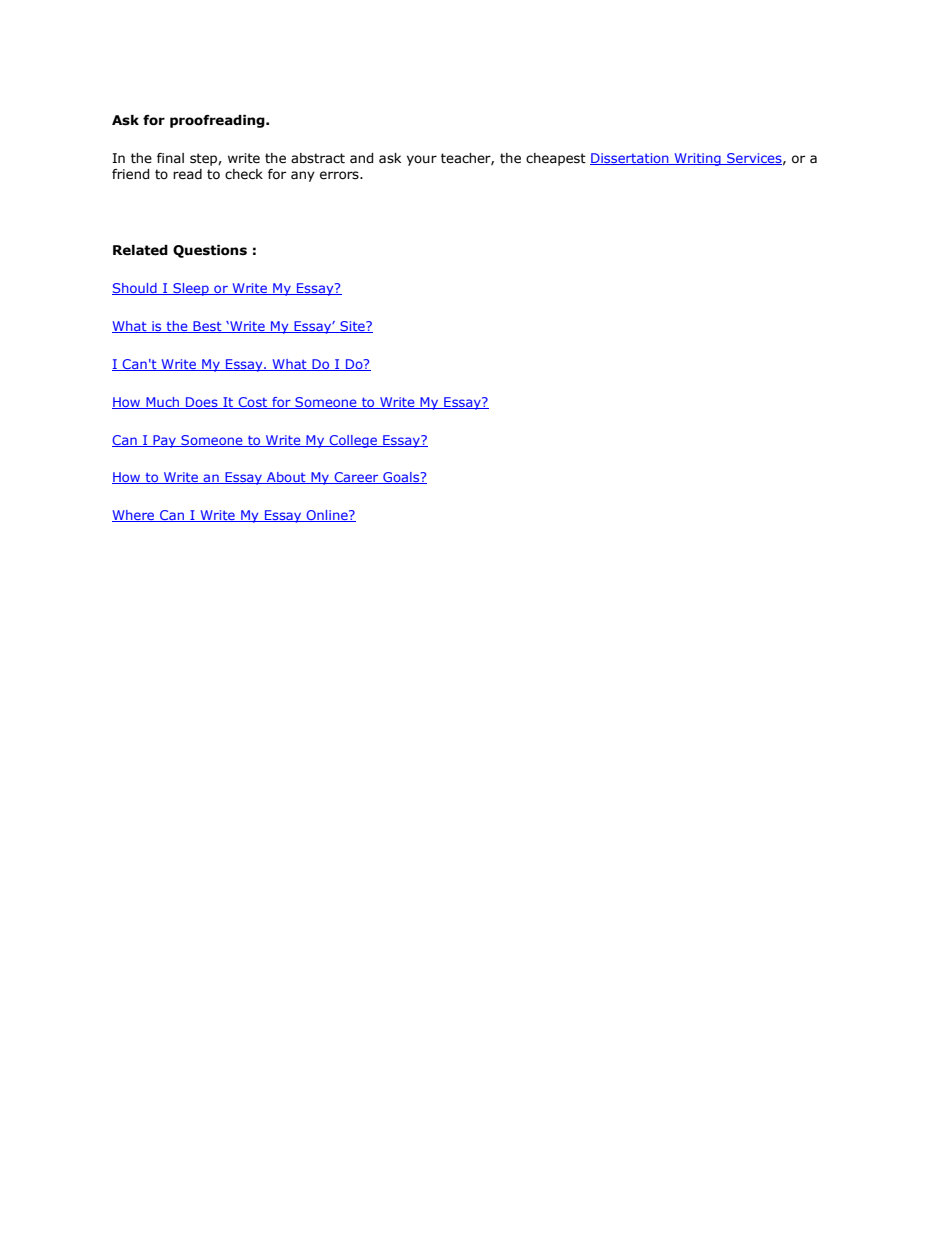  Describe the element at coordinates (170, 158) in the screenshot. I see `final` at that location.
